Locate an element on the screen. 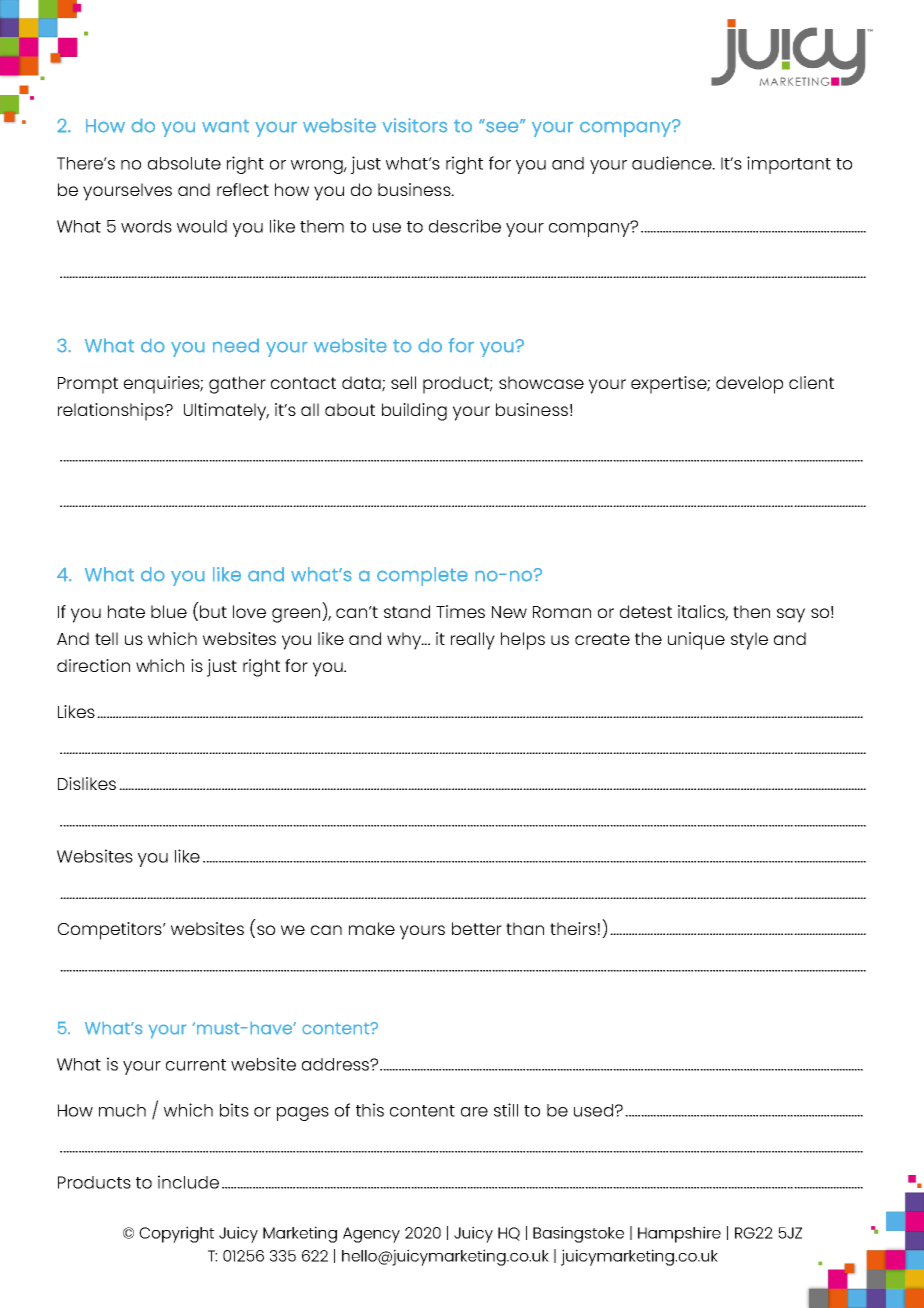  direction is located at coordinates (93, 665).
